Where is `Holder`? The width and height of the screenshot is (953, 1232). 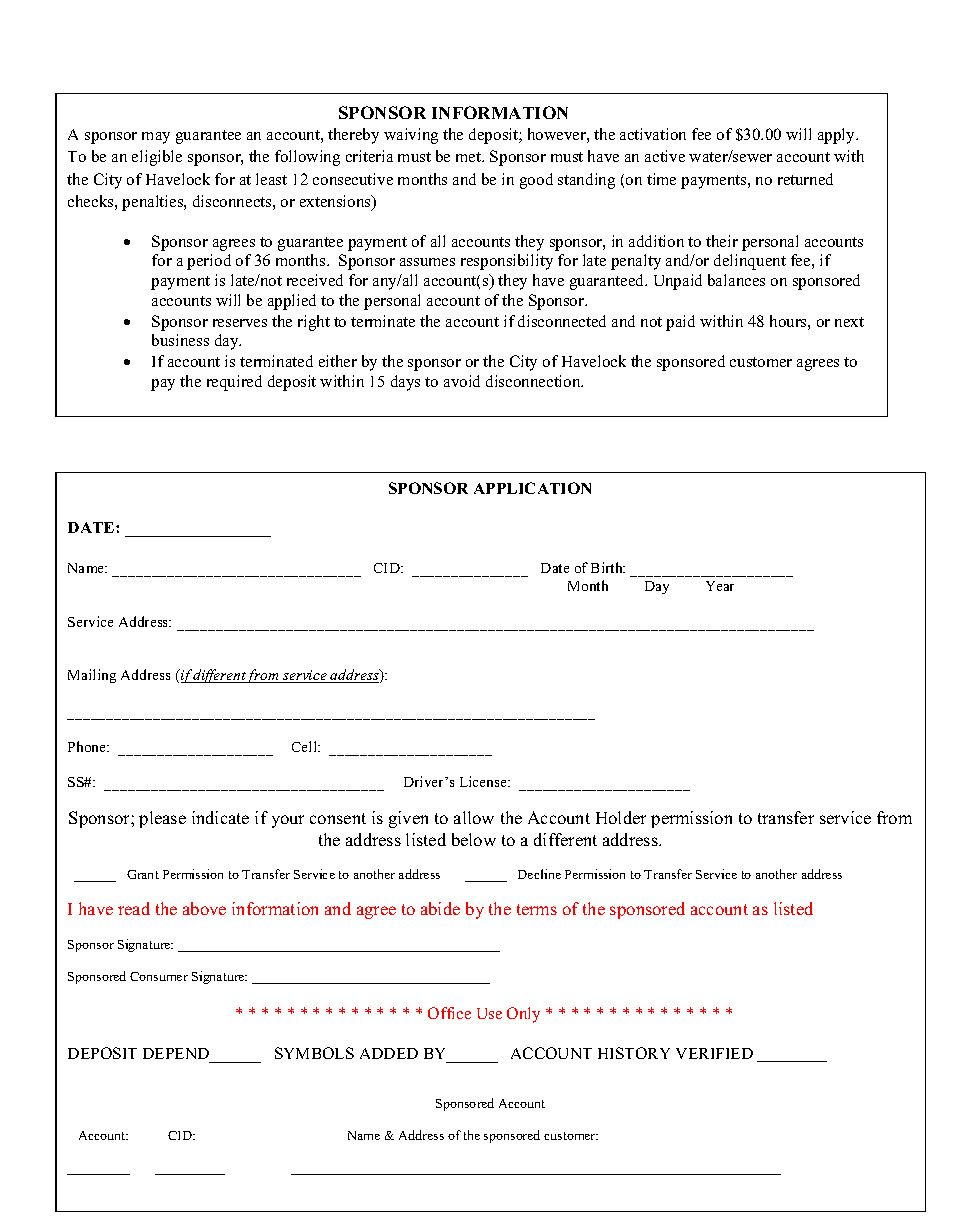 Holder is located at coordinates (621, 817).
